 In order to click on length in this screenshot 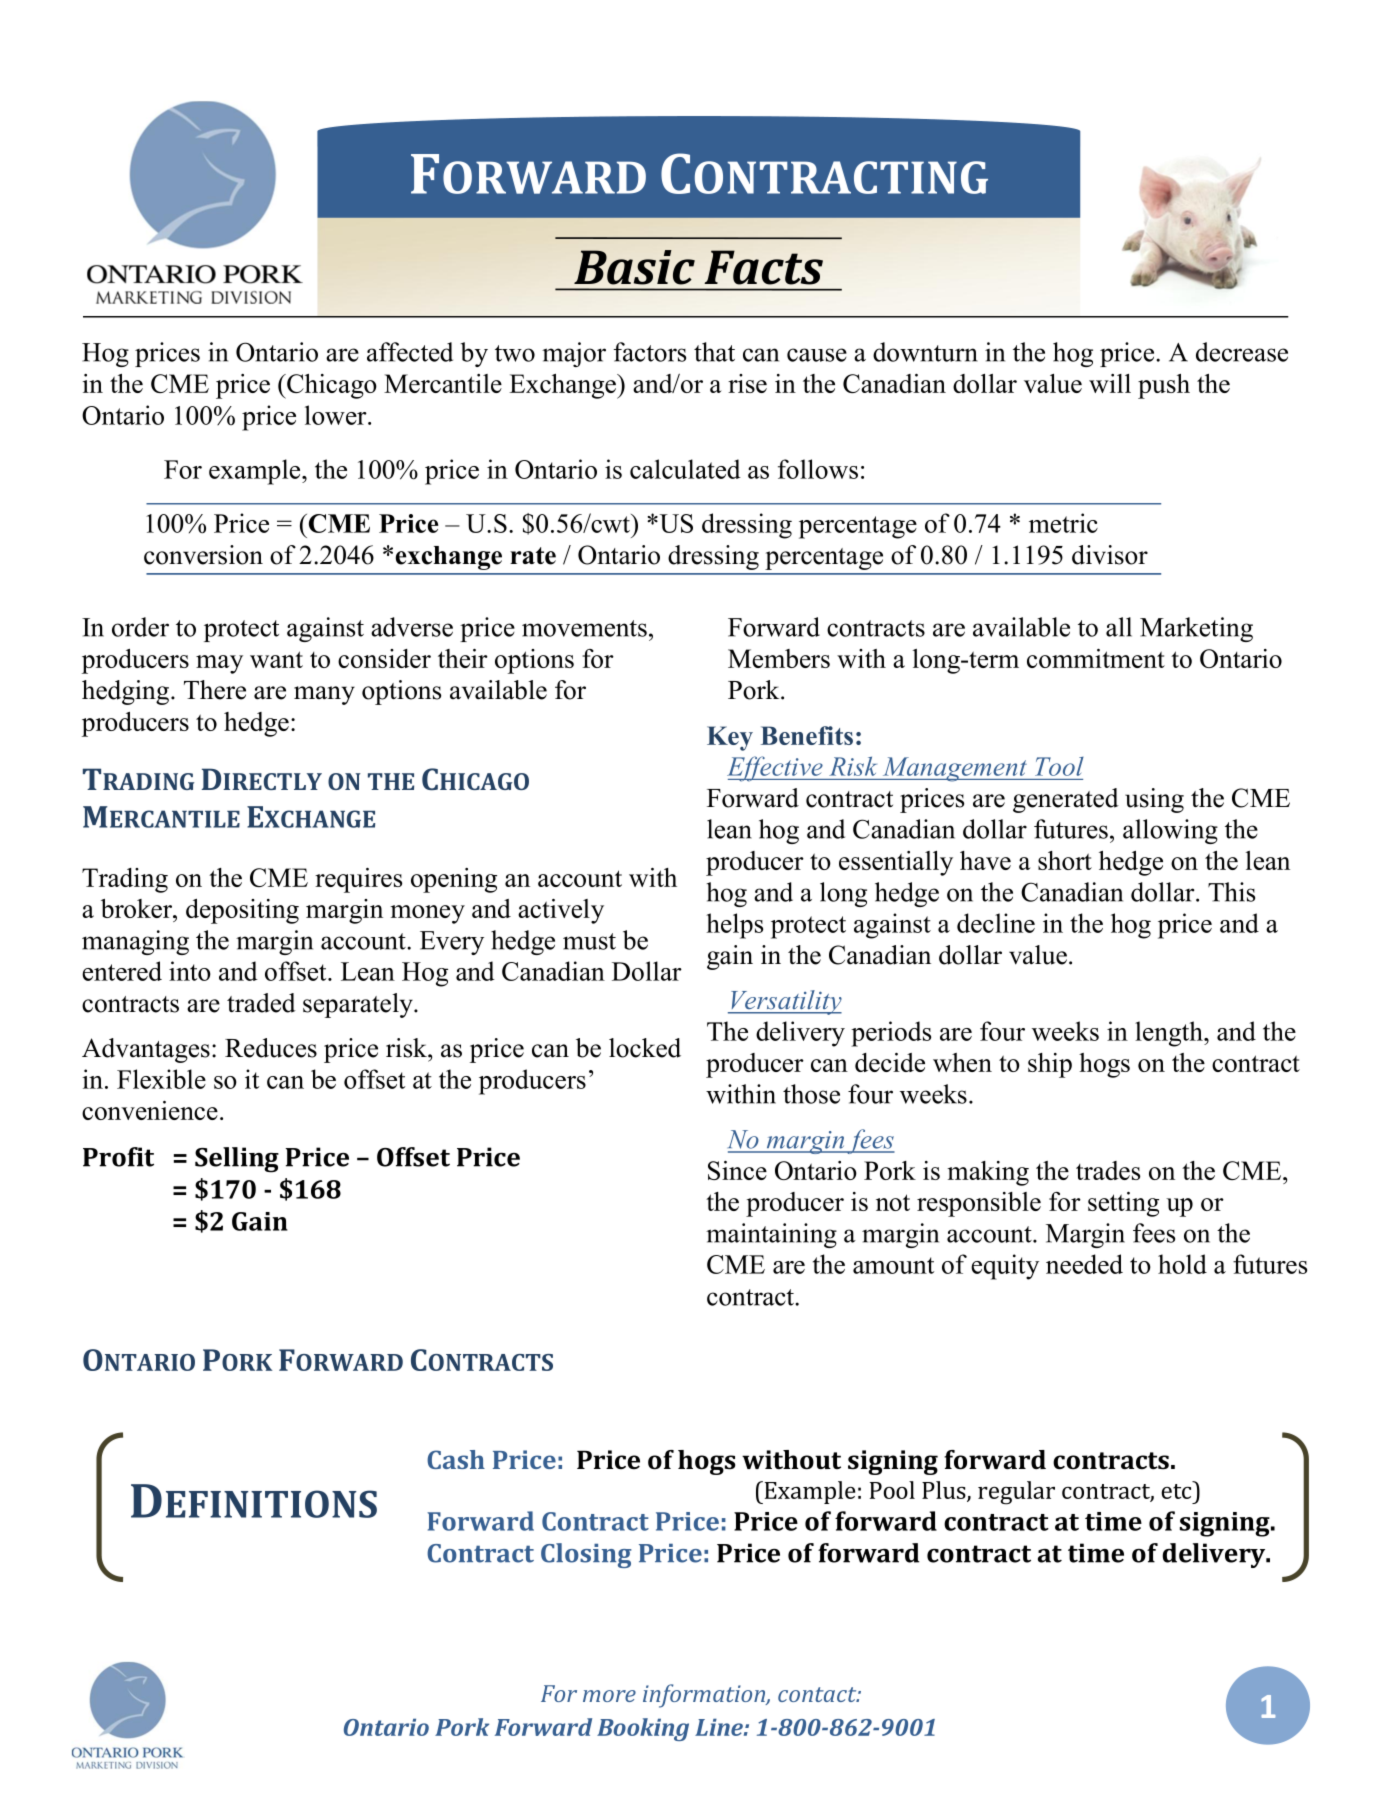, I will do `click(1170, 1034)`.
